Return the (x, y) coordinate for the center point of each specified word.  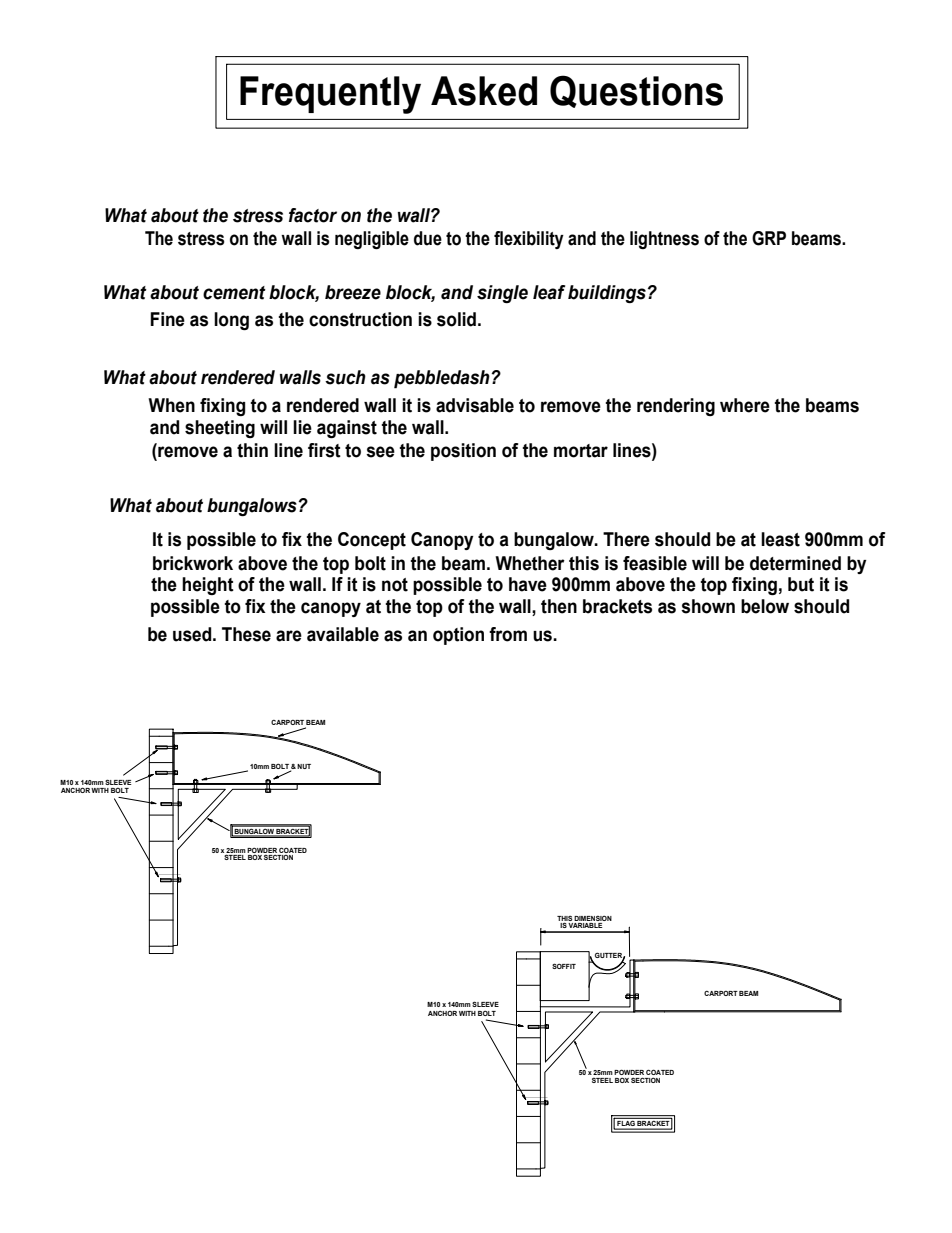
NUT (304, 766)
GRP (769, 238)
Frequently (330, 95)
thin (252, 450)
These (246, 634)
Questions (636, 91)
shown (708, 606)
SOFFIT (564, 966)
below (765, 606)
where (745, 405)
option (458, 636)
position (463, 452)
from (508, 634)
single (502, 294)
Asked (484, 91)
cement (234, 293)
